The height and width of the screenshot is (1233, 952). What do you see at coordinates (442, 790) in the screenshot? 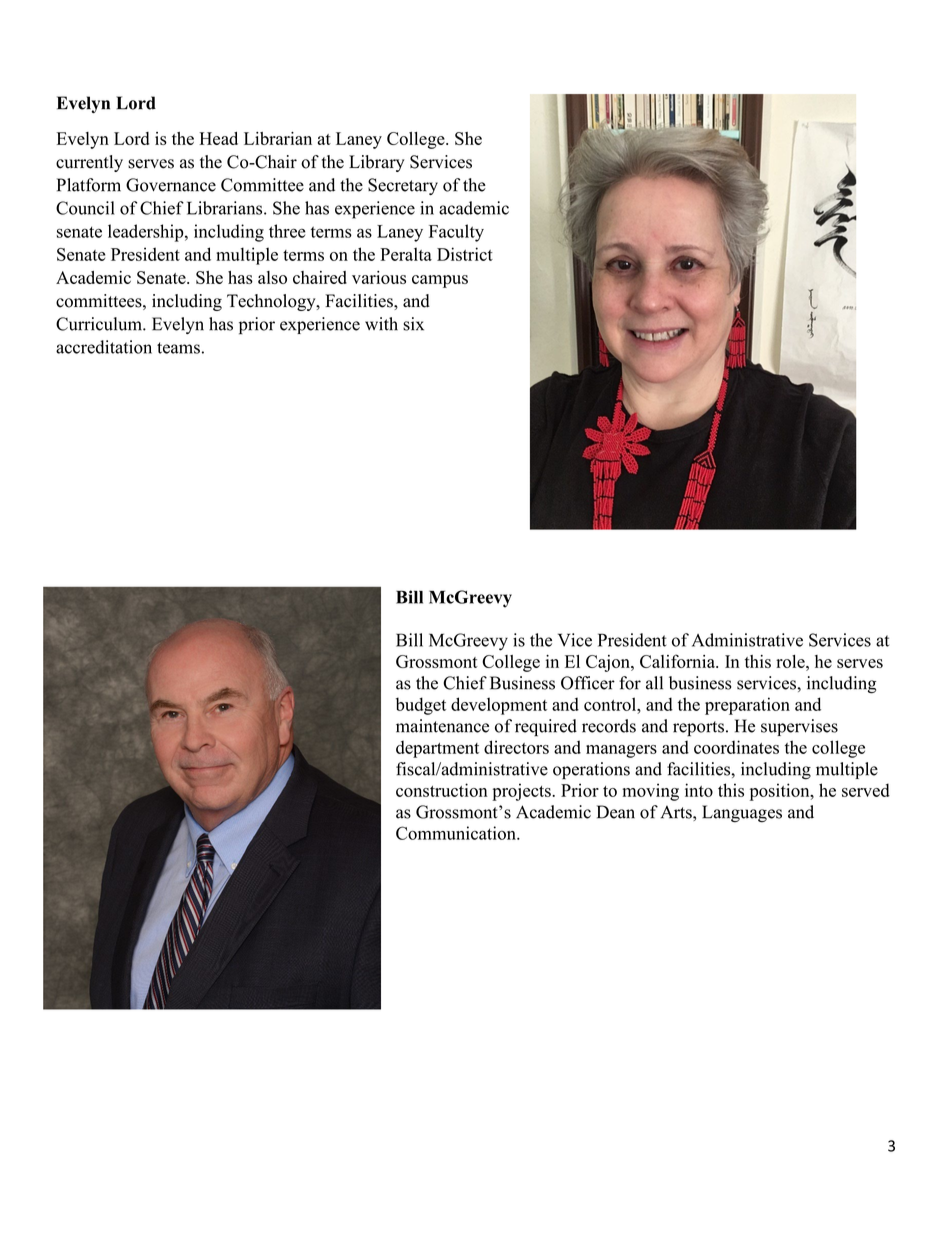
I see `construction` at bounding box center [442, 790].
